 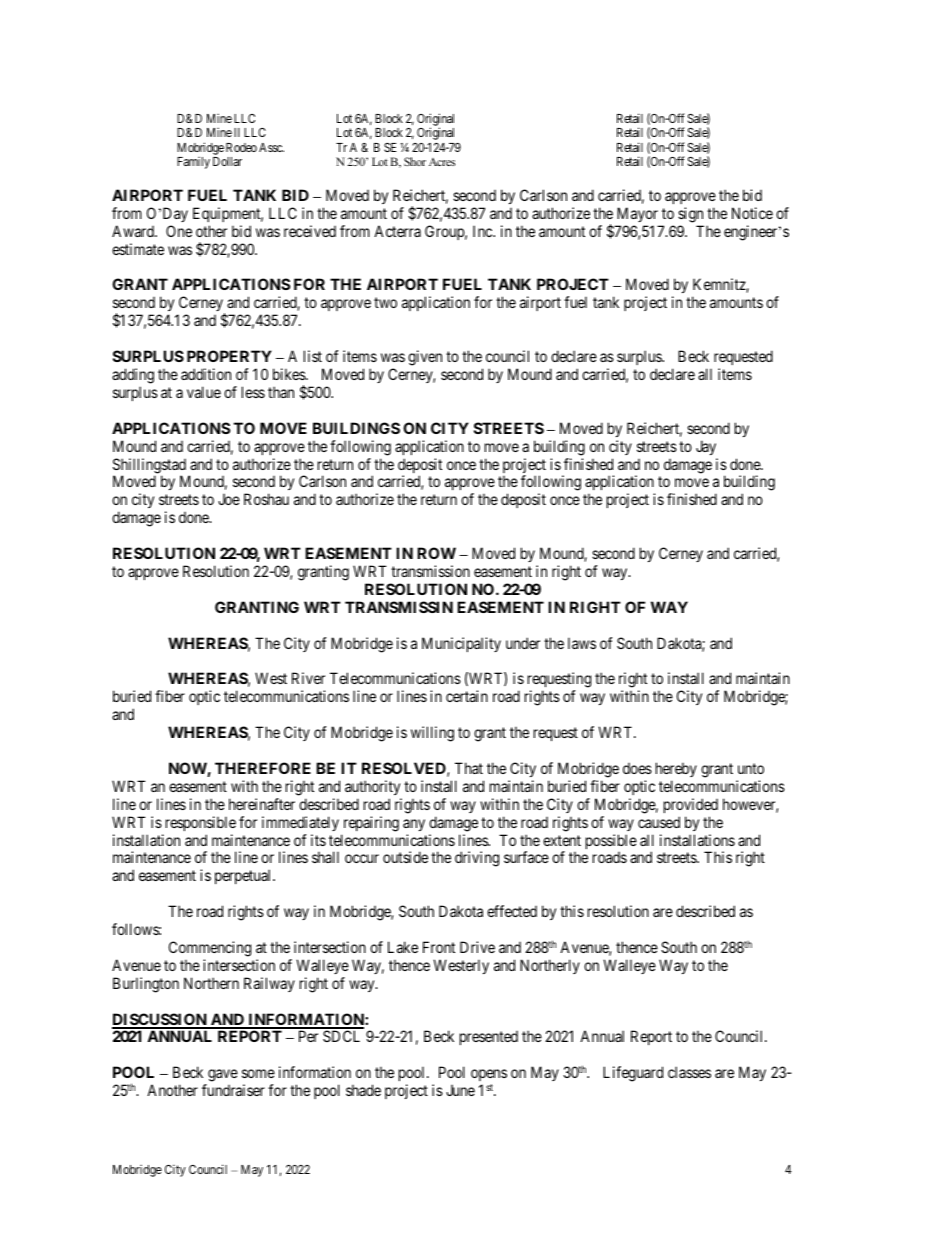 I want to click on River, so click(x=308, y=678).
